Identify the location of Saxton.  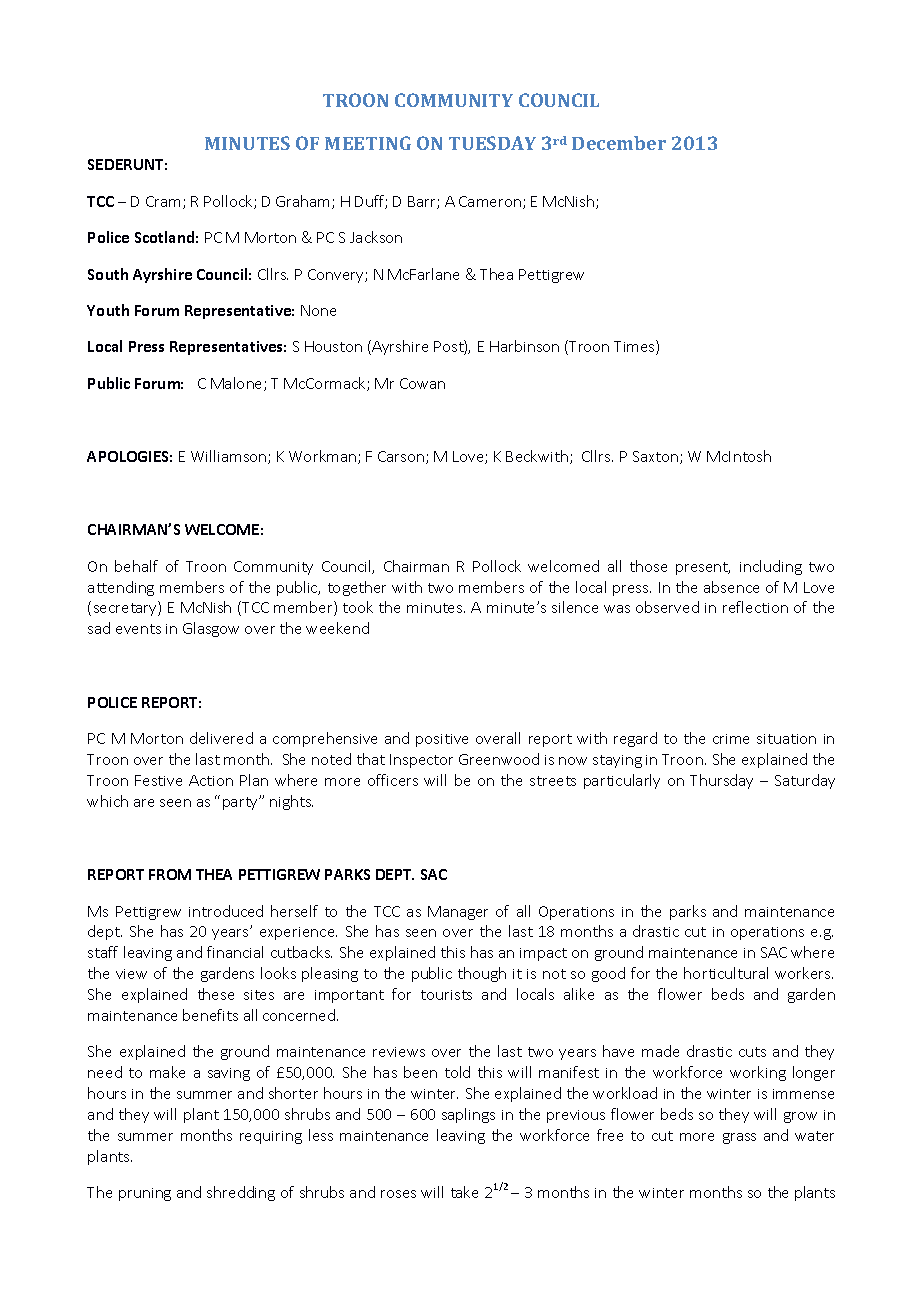
(657, 457).
